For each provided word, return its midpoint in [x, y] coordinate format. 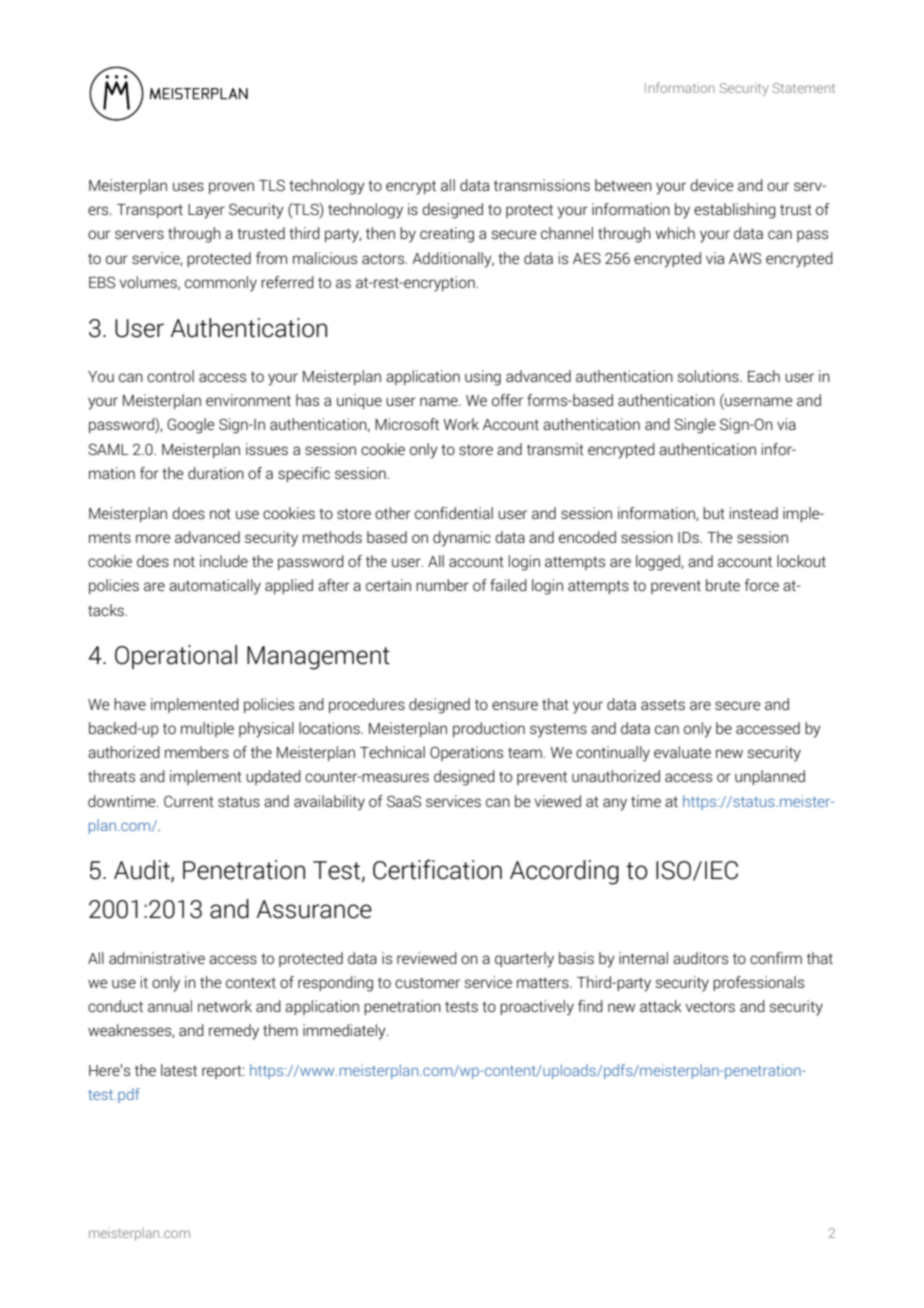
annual [170, 1006]
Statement [804, 88]
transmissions [542, 185]
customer [427, 982]
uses [188, 186]
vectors [710, 1006]
